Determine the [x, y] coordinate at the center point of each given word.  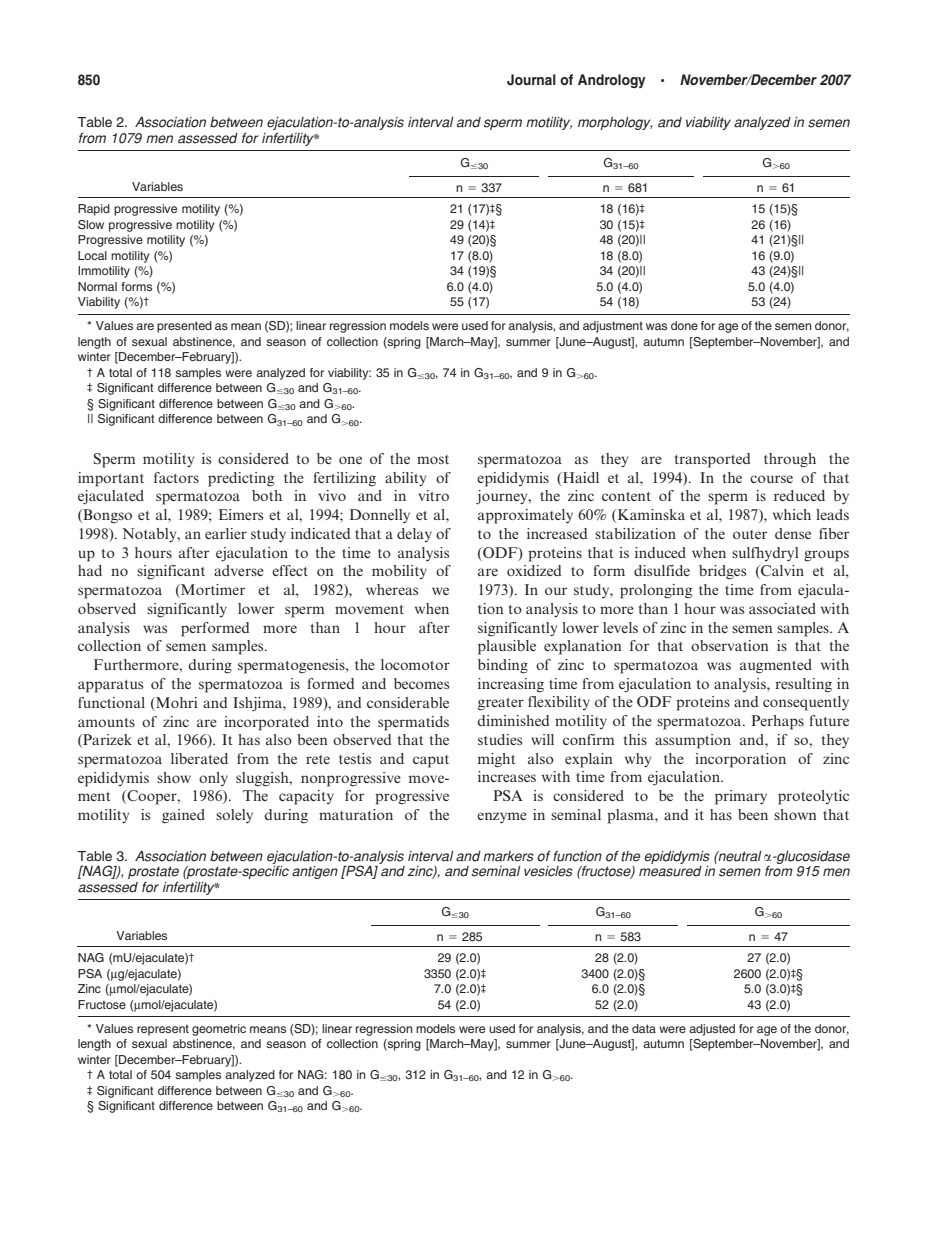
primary [741, 797]
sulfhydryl [765, 554]
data [644, 1028]
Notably [150, 535]
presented [184, 327]
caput [431, 761]
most [433, 459]
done [684, 325]
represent [163, 1030]
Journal [531, 80]
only [213, 779]
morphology [615, 123]
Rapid [94, 210]
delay [414, 535]
